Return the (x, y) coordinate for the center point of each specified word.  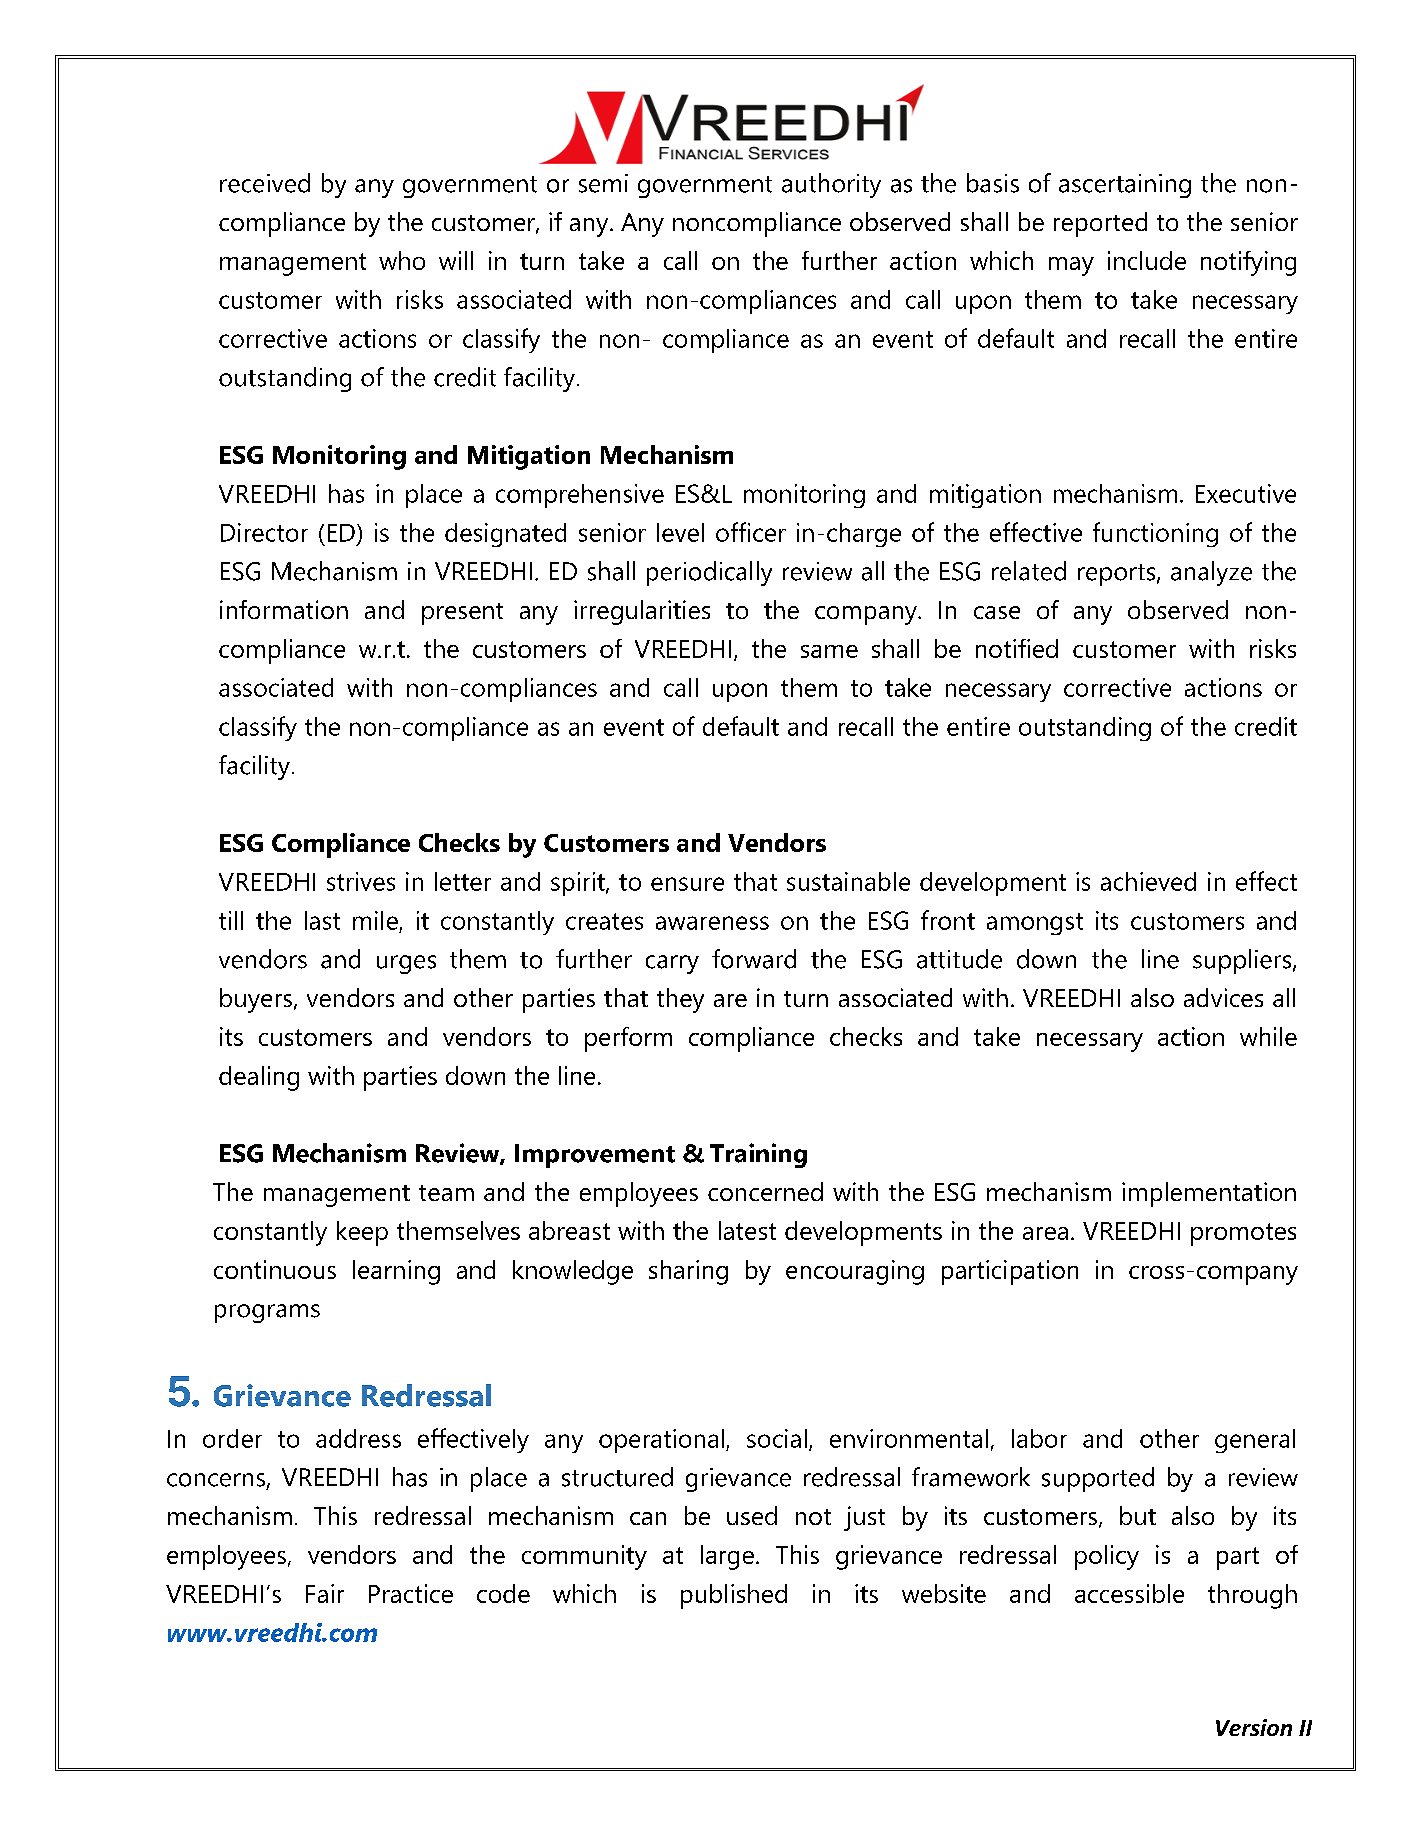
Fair (325, 1593)
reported (1100, 224)
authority (831, 185)
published (734, 1596)
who (402, 260)
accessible (1129, 1593)
